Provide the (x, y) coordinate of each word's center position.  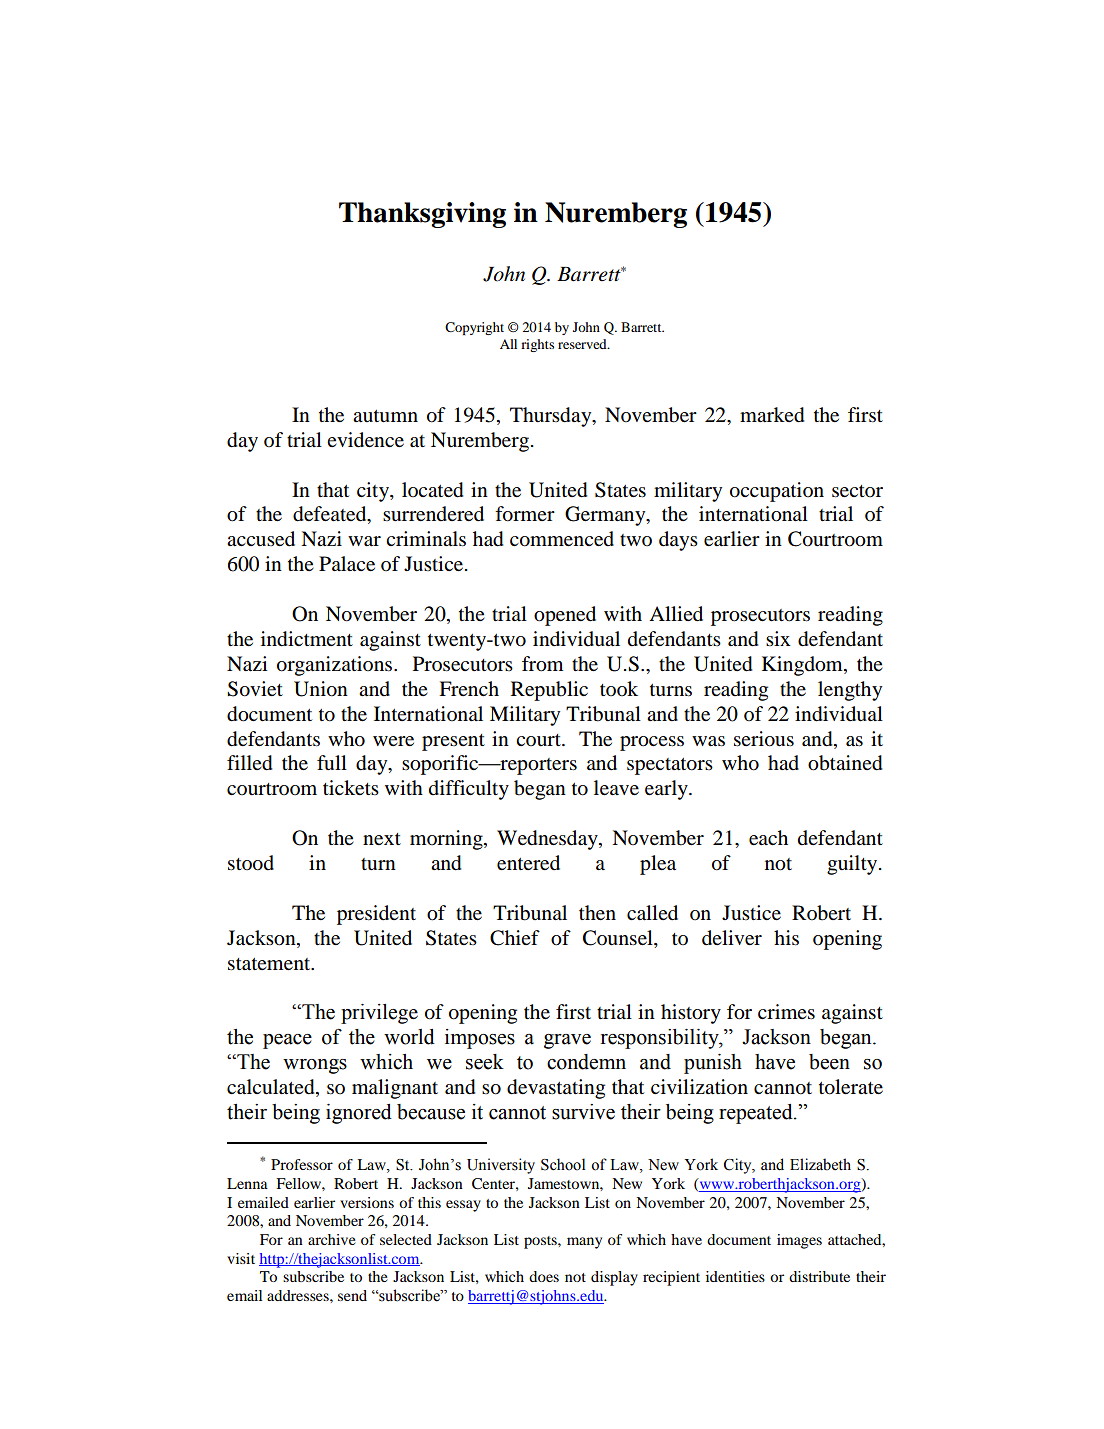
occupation (777, 492)
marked (772, 415)
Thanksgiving (422, 215)
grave (567, 1041)
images (799, 1241)
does (544, 1276)
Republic (549, 691)
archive (332, 1239)
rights (537, 345)
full (332, 762)
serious (764, 739)
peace (287, 1041)
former (525, 514)
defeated (331, 515)
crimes (786, 1012)
